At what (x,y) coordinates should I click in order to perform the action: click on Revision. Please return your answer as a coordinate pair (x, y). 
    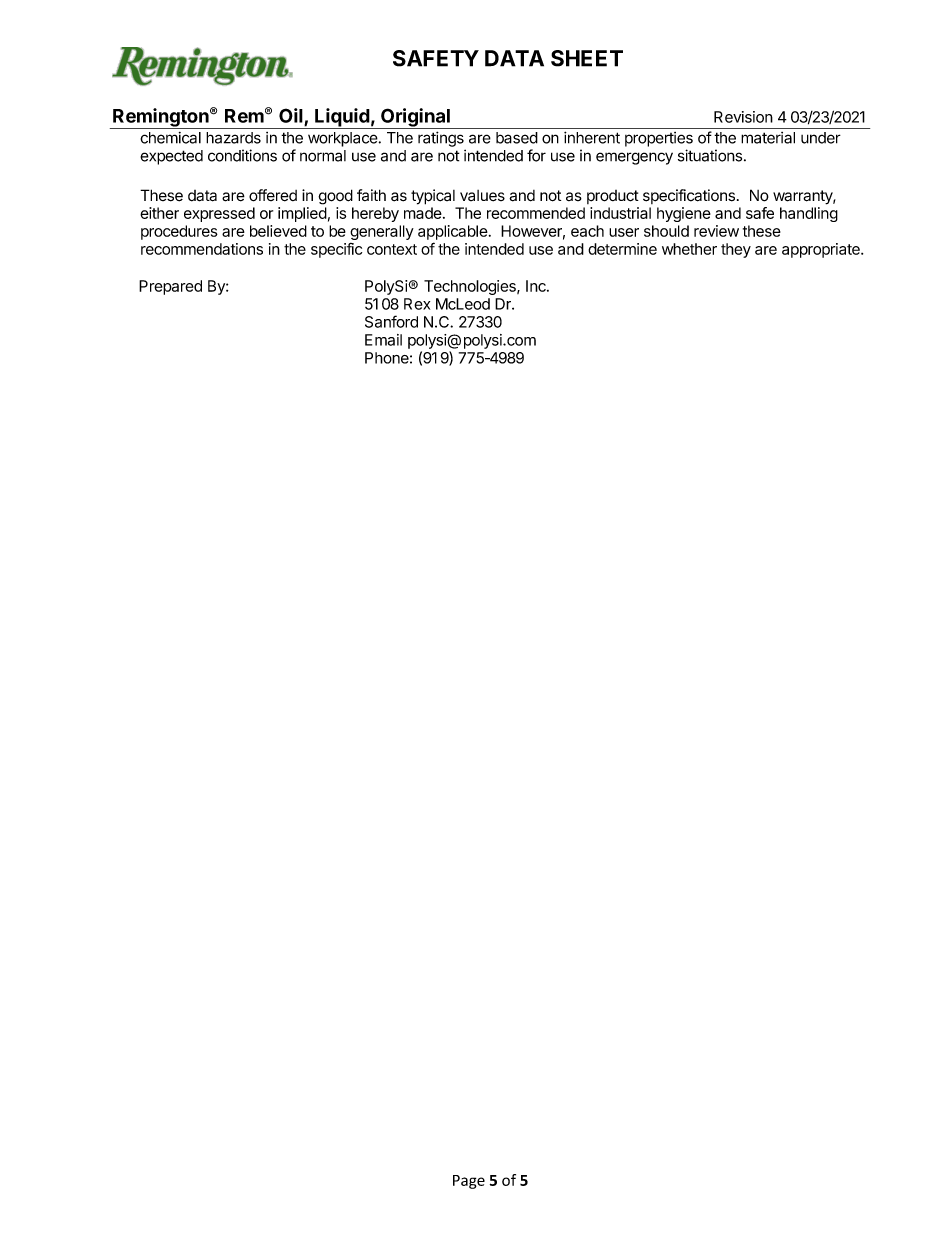
    Looking at the image, I should click on (743, 117).
